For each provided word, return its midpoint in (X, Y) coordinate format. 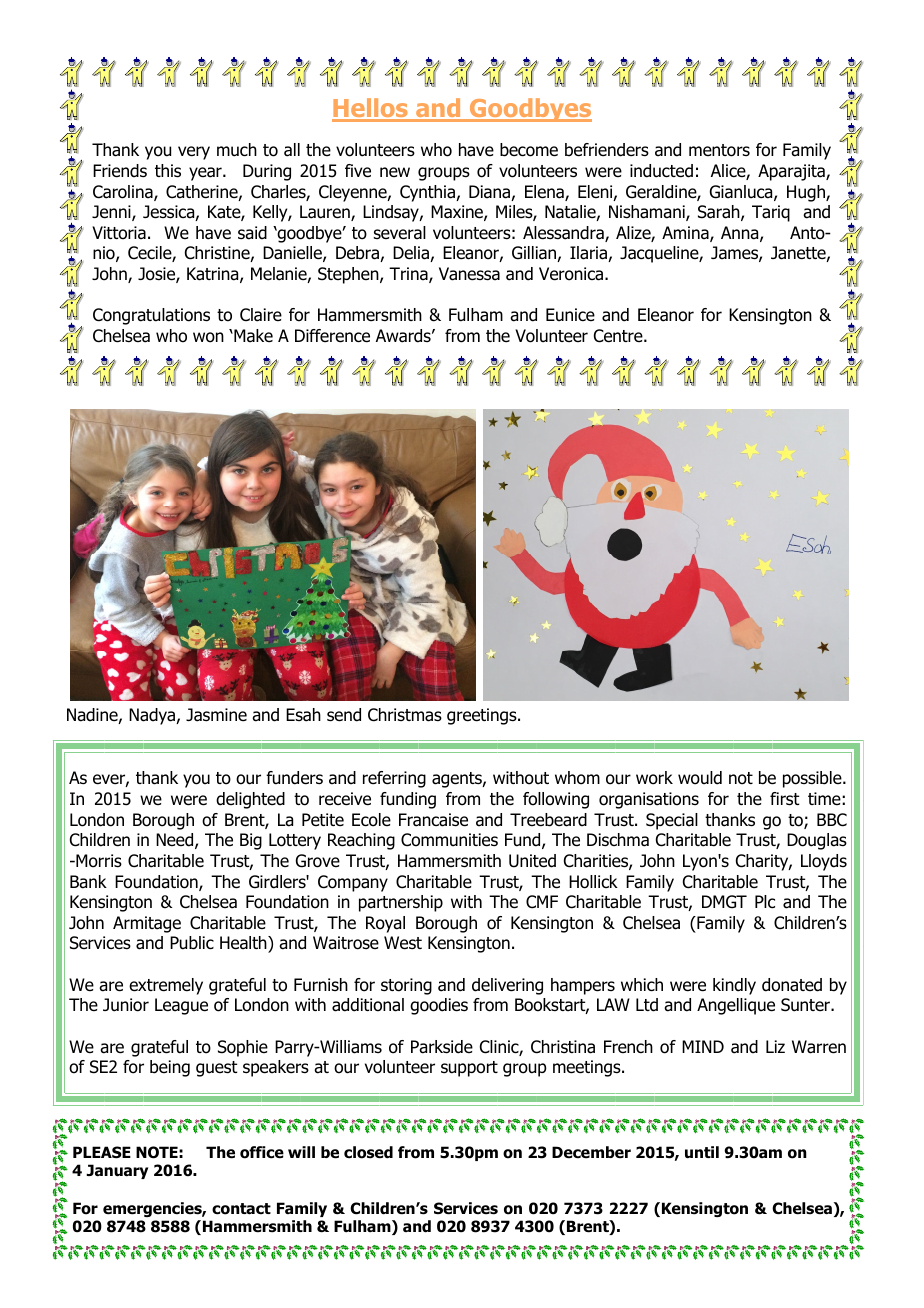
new (395, 172)
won (208, 337)
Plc (765, 901)
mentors (719, 150)
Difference (332, 336)
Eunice (570, 314)
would (700, 778)
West (403, 943)
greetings (483, 716)
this (168, 171)
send (344, 715)
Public (192, 943)
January (117, 1171)
